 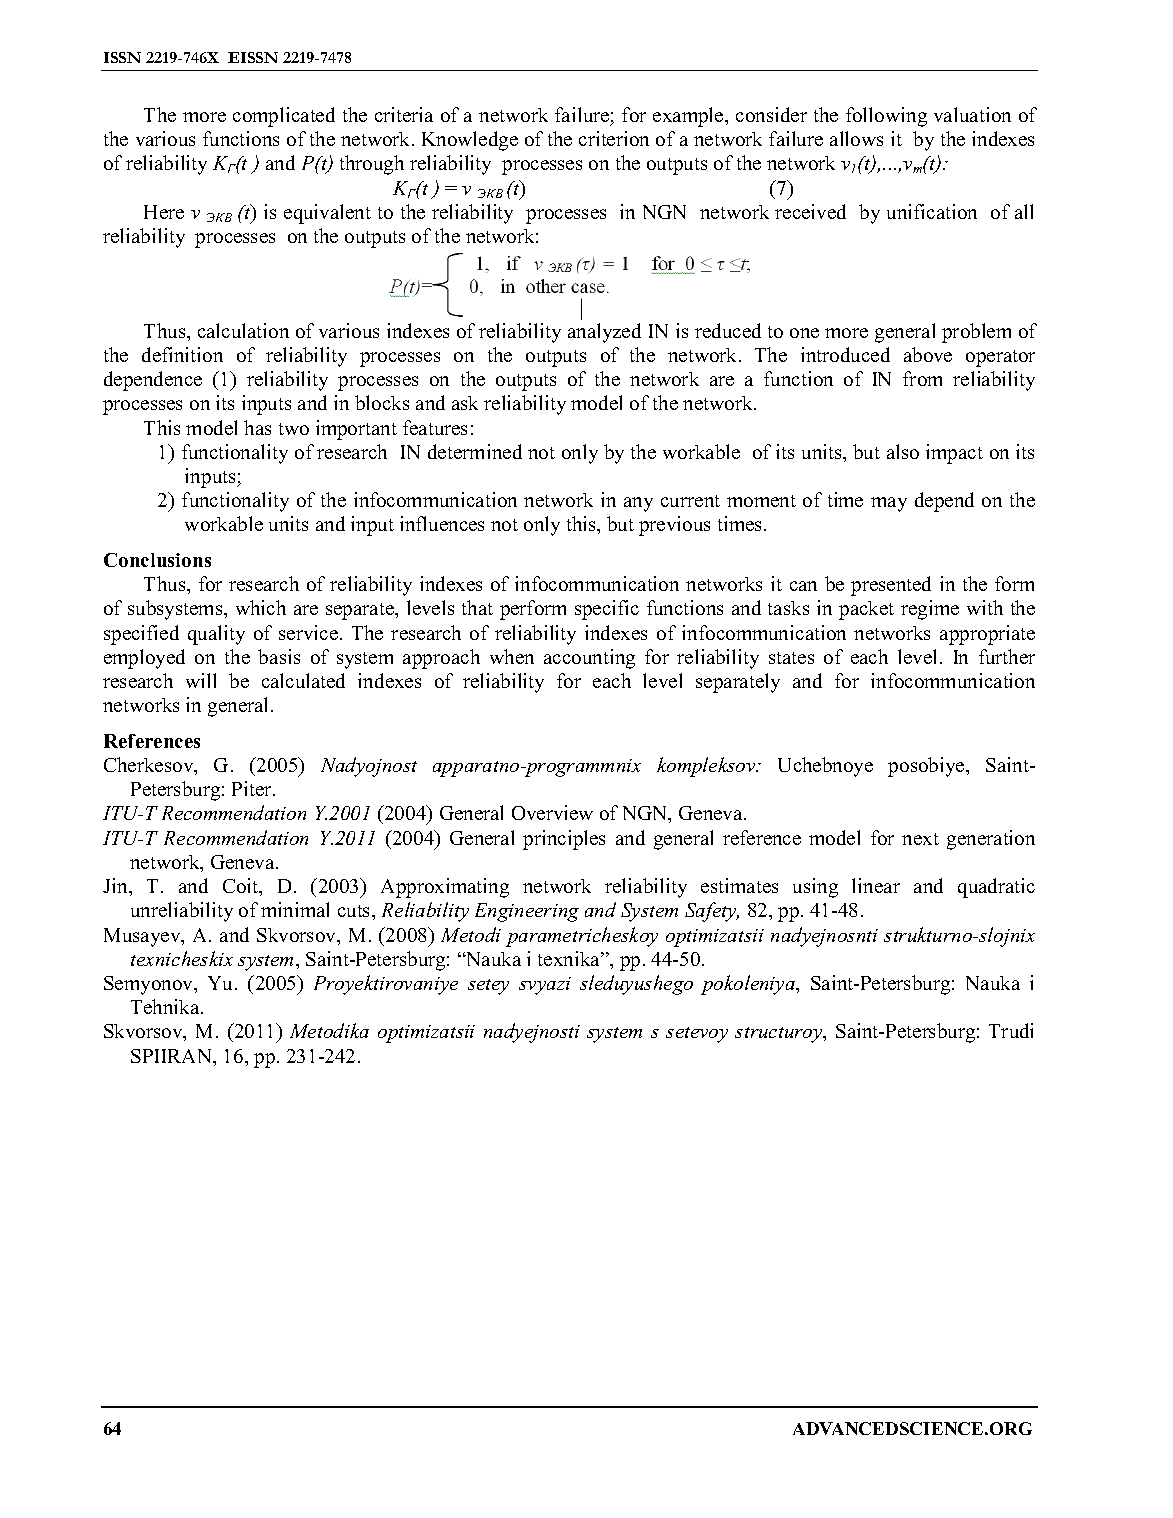 What do you see at coordinates (257, 427) in the screenshot?
I see `has` at bounding box center [257, 427].
